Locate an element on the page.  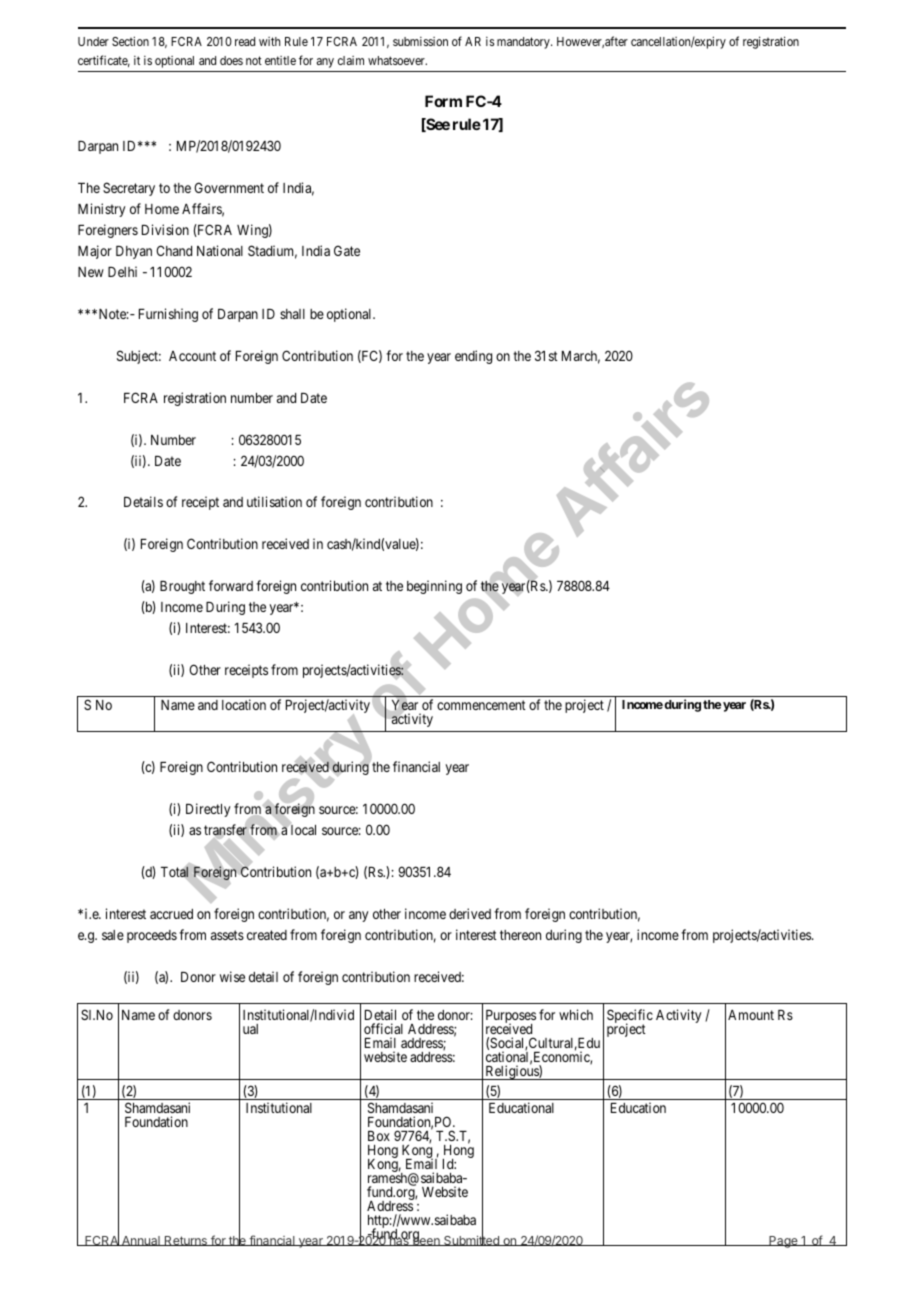
beginning is located at coordinates (434, 587).
